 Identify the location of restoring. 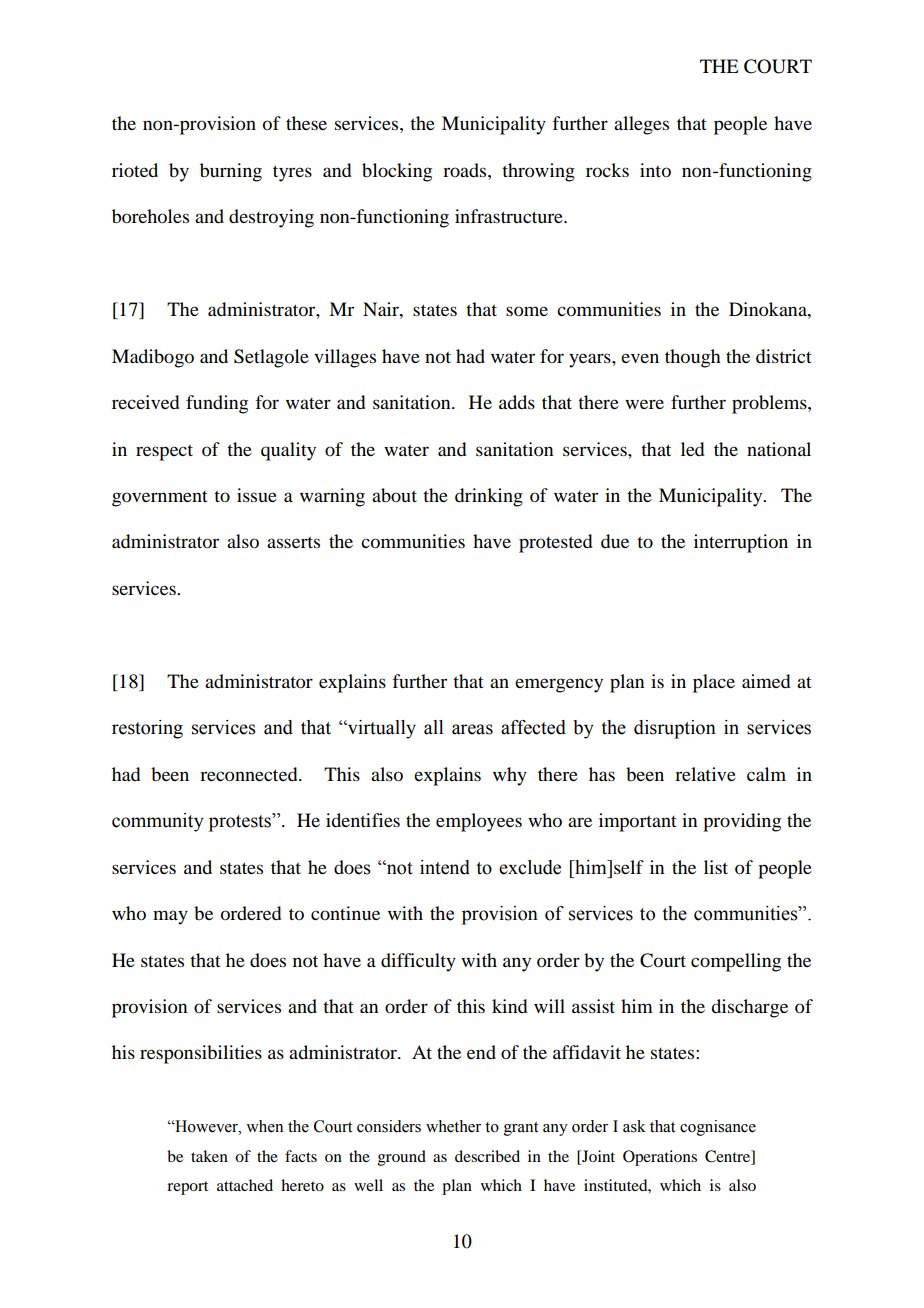
(147, 729).
